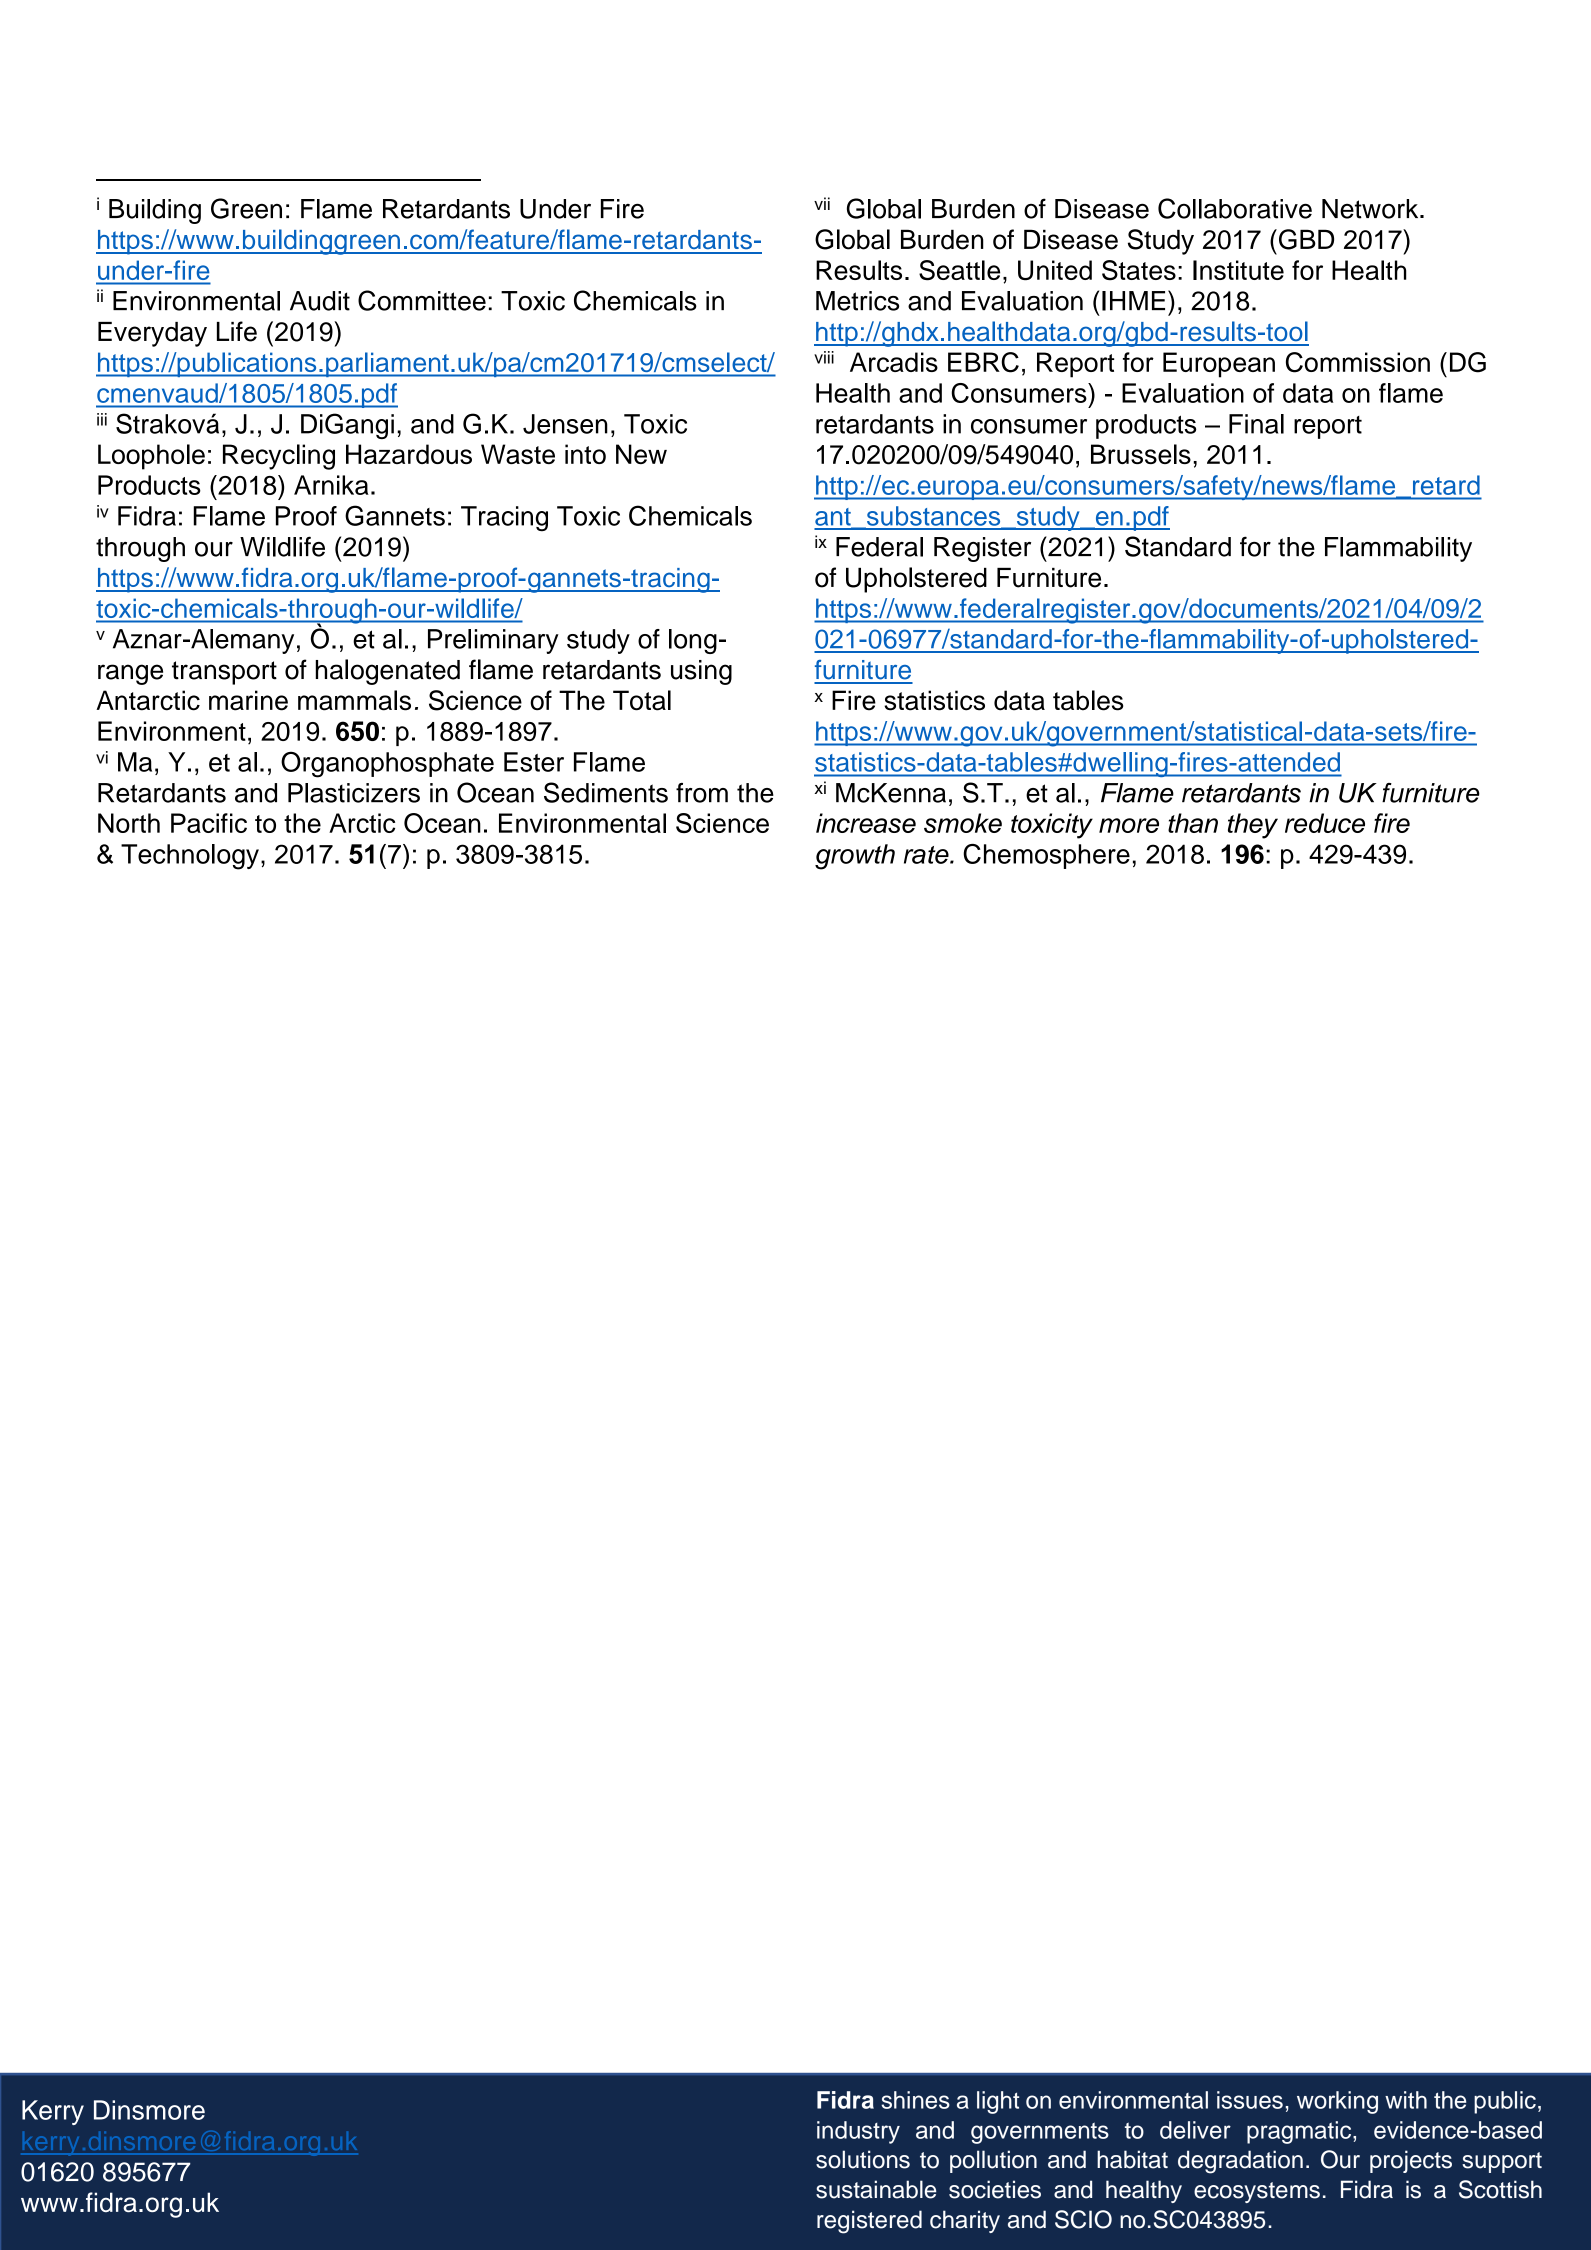 Image resolution: width=1591 pixels, height=2250 pixels. I want to click on industry, so click(858, 2132).
